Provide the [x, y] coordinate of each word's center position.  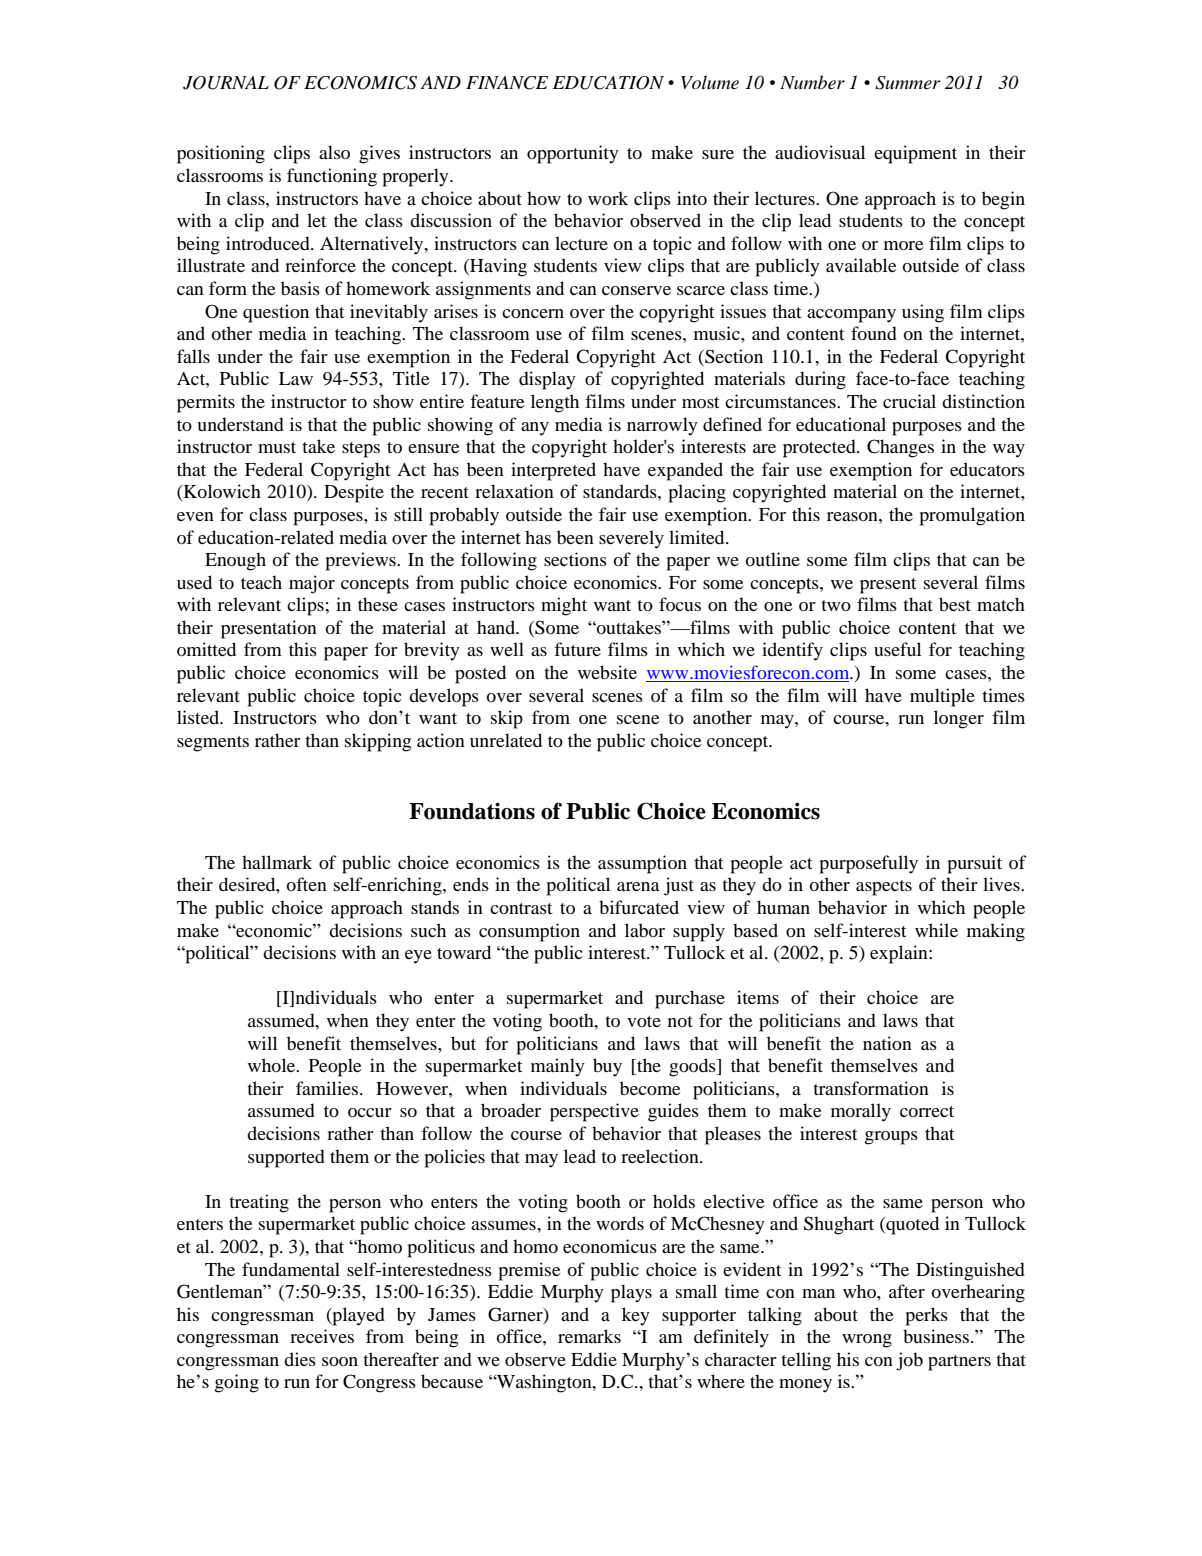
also [334, 152]
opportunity [573, 154]
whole [273, 1065]
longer [959, 719]
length [555, 403]
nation [887, 1043]
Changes [900, 448]
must [277, 447]
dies [300, 1359]
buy [607, 1067]
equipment [915, 154]
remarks [589, 1336]
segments [213, 744]
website [607, 672]
